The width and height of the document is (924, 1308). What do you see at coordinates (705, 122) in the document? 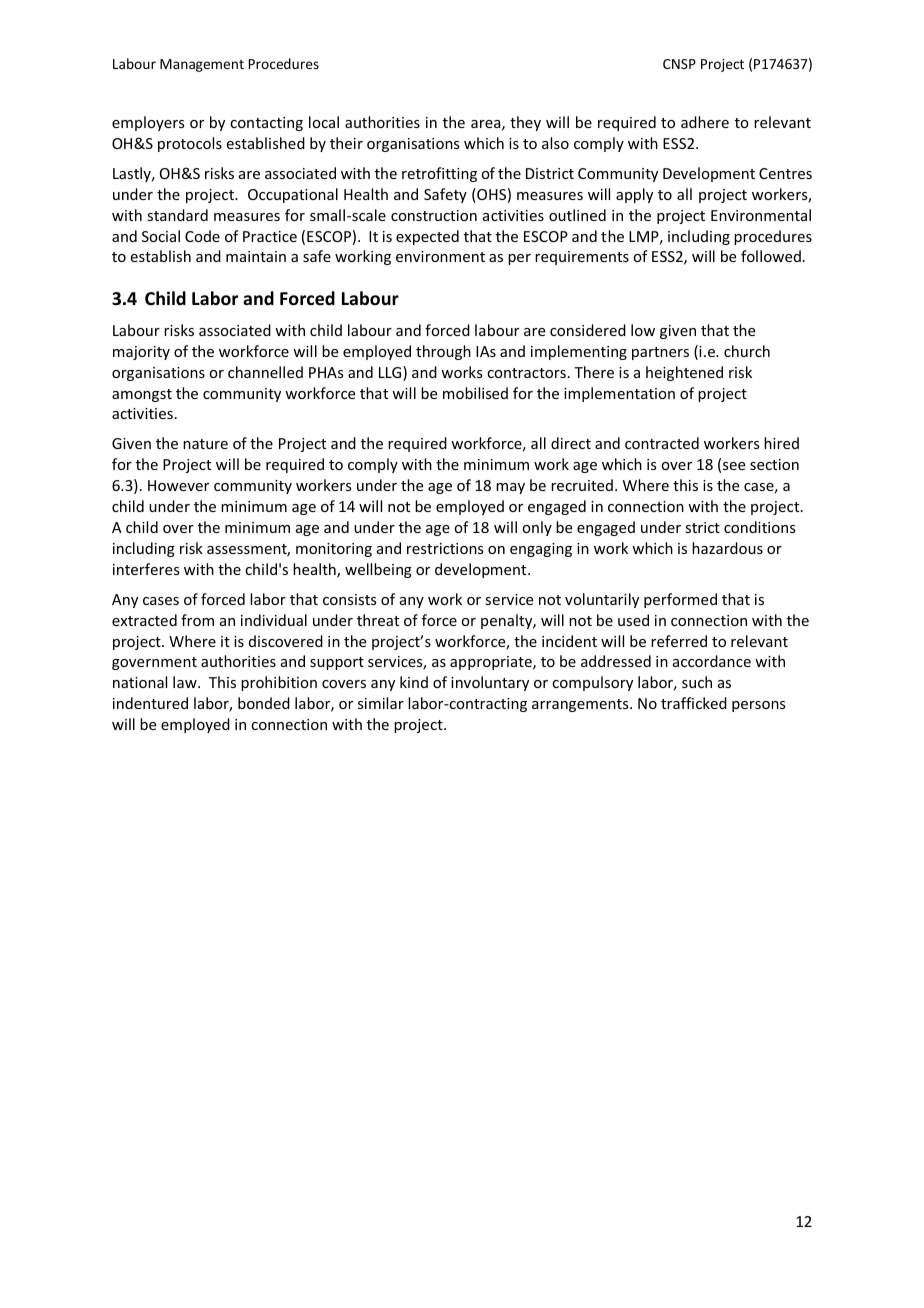
I see `adhere` at bounding box center [705, 122].
